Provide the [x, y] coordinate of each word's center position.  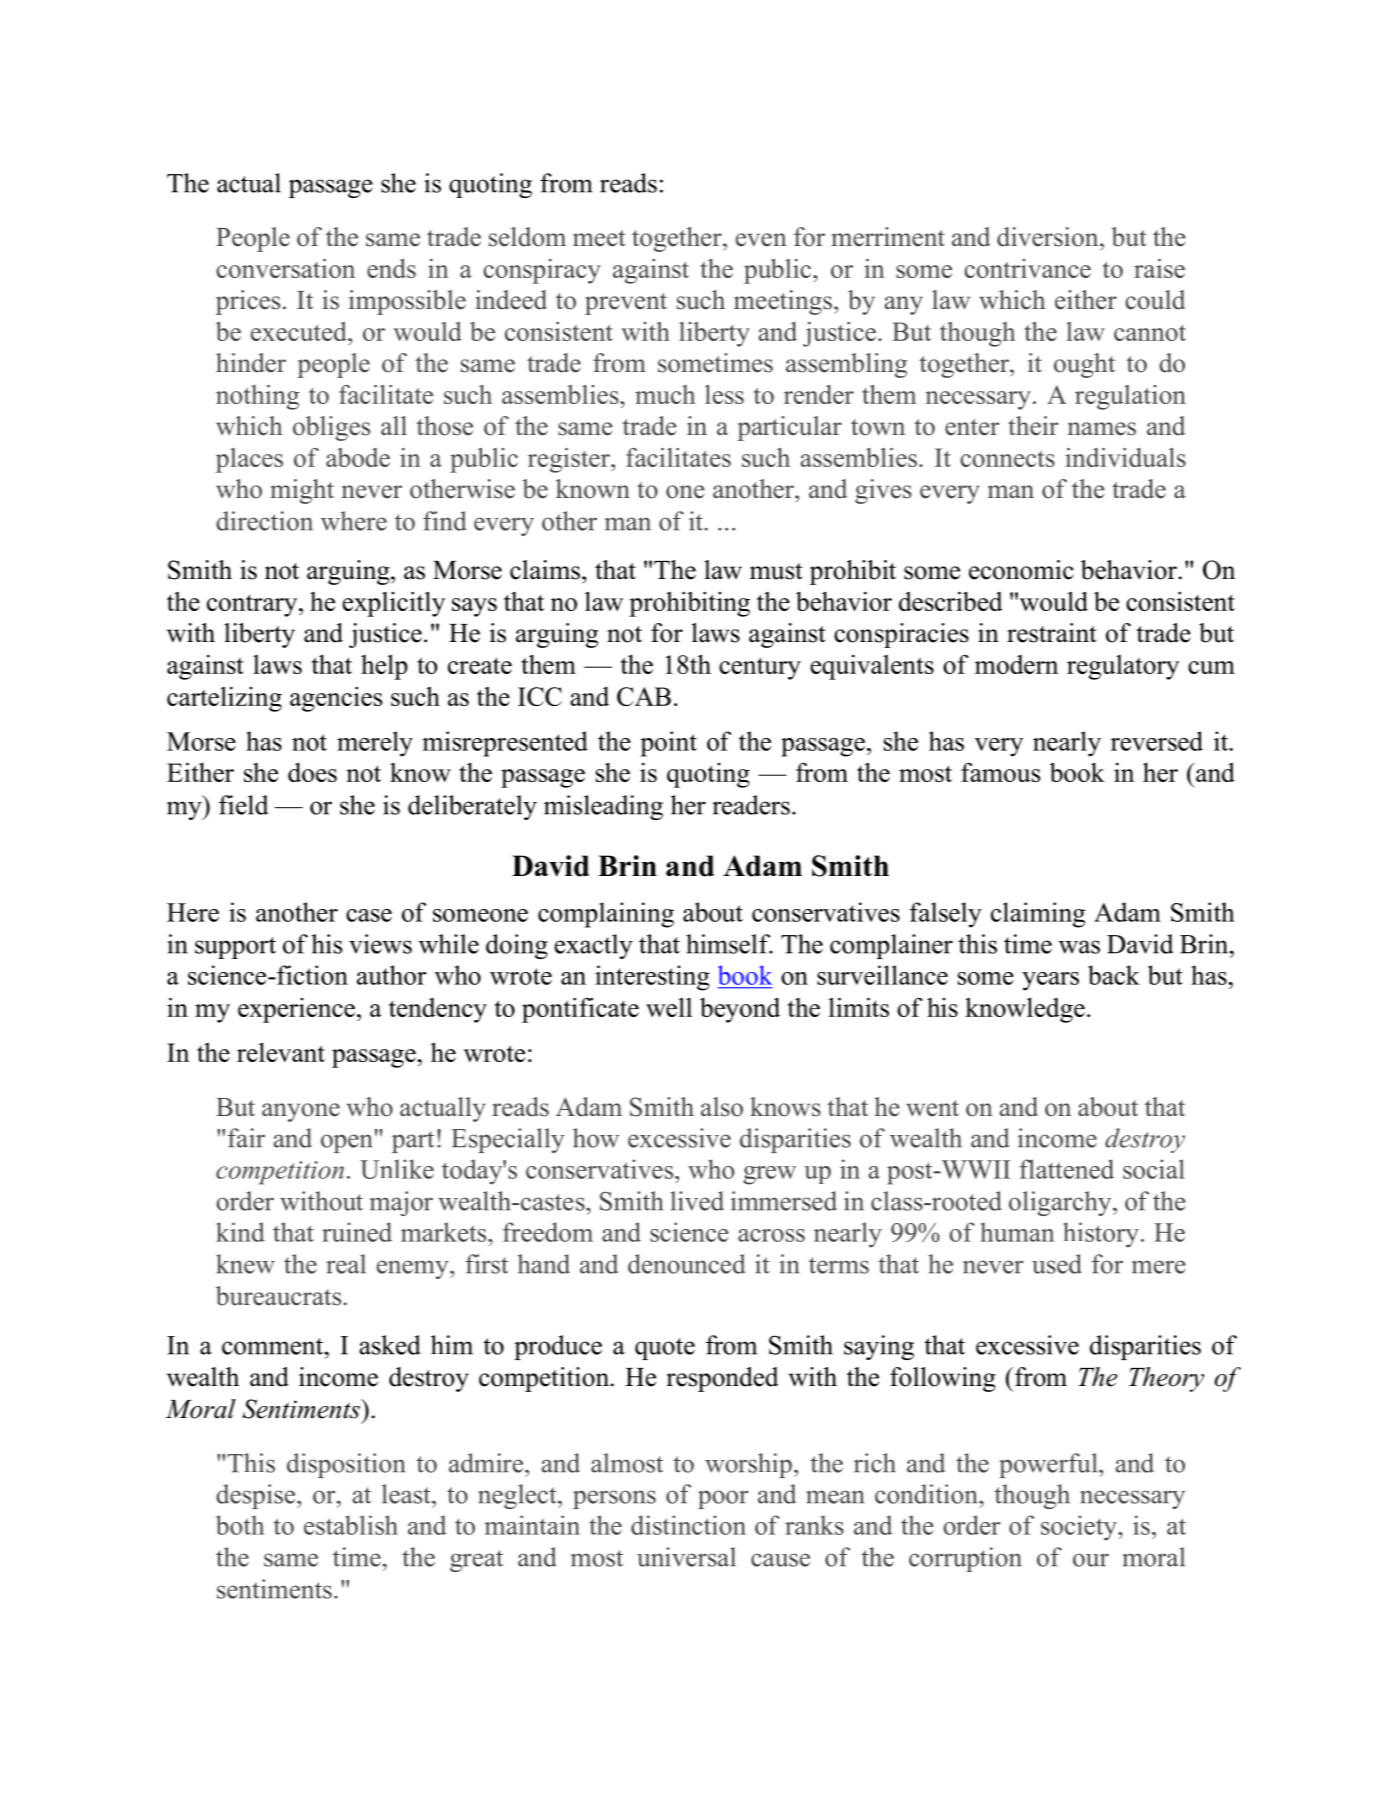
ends [391, 268]
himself [729, 944]
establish [351, 1525]
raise [1159, 268]
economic [1021, 570]
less [724, 394]
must [776, 571]
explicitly [393, 604]
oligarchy [1061, 1203]
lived [697, 1201]
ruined [357, 1232]
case [369, 915]
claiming [1038, 915]
